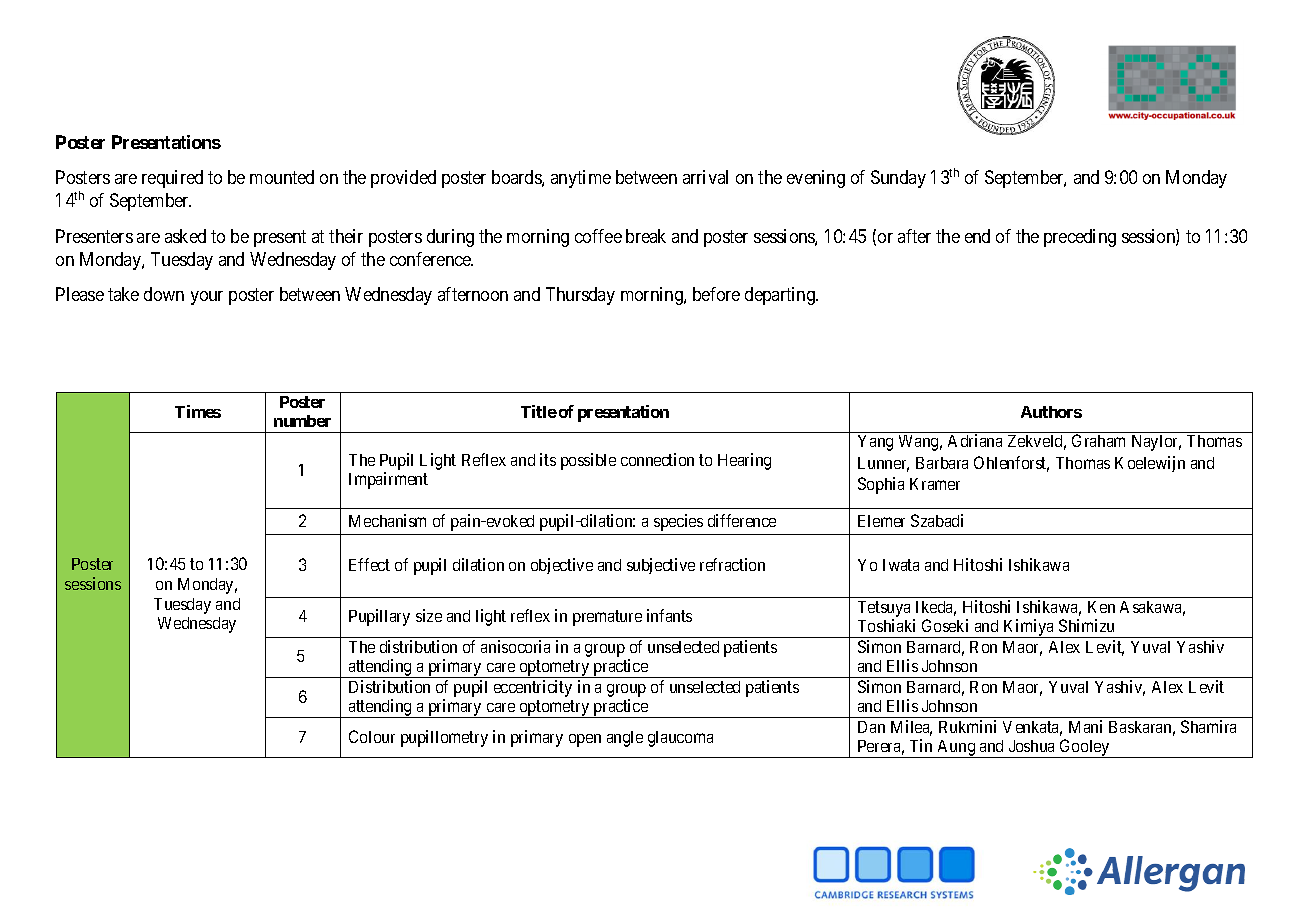  I want to click on Thursday, so click(580, 296).
